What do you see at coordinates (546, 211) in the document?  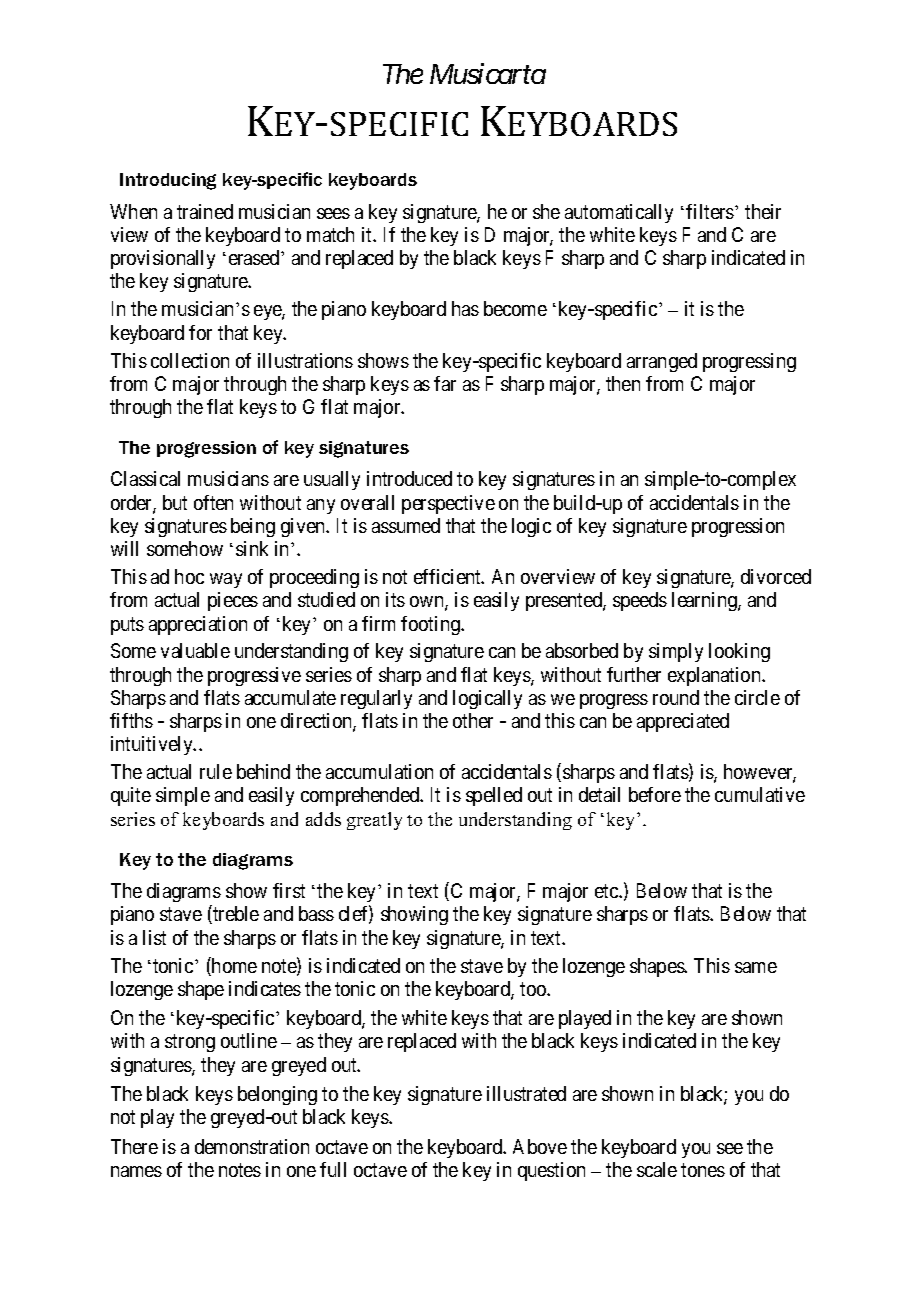 I see `she` at bounding box center [546, 211].
